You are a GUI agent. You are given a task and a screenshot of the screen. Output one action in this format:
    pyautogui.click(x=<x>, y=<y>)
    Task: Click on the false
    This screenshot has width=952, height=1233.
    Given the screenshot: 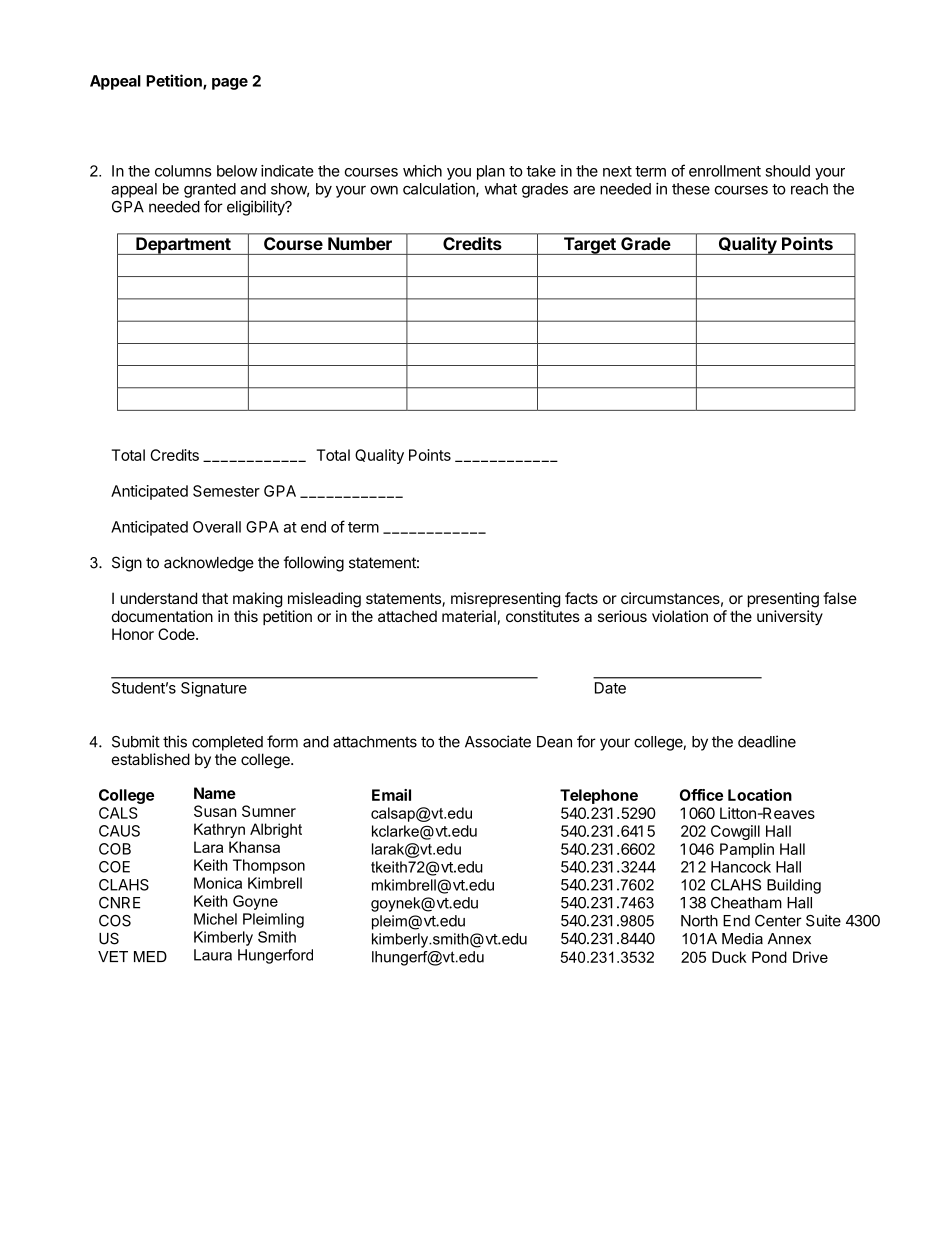 What is the action you would take?
    pyautogui.click(x=840, y=598)
